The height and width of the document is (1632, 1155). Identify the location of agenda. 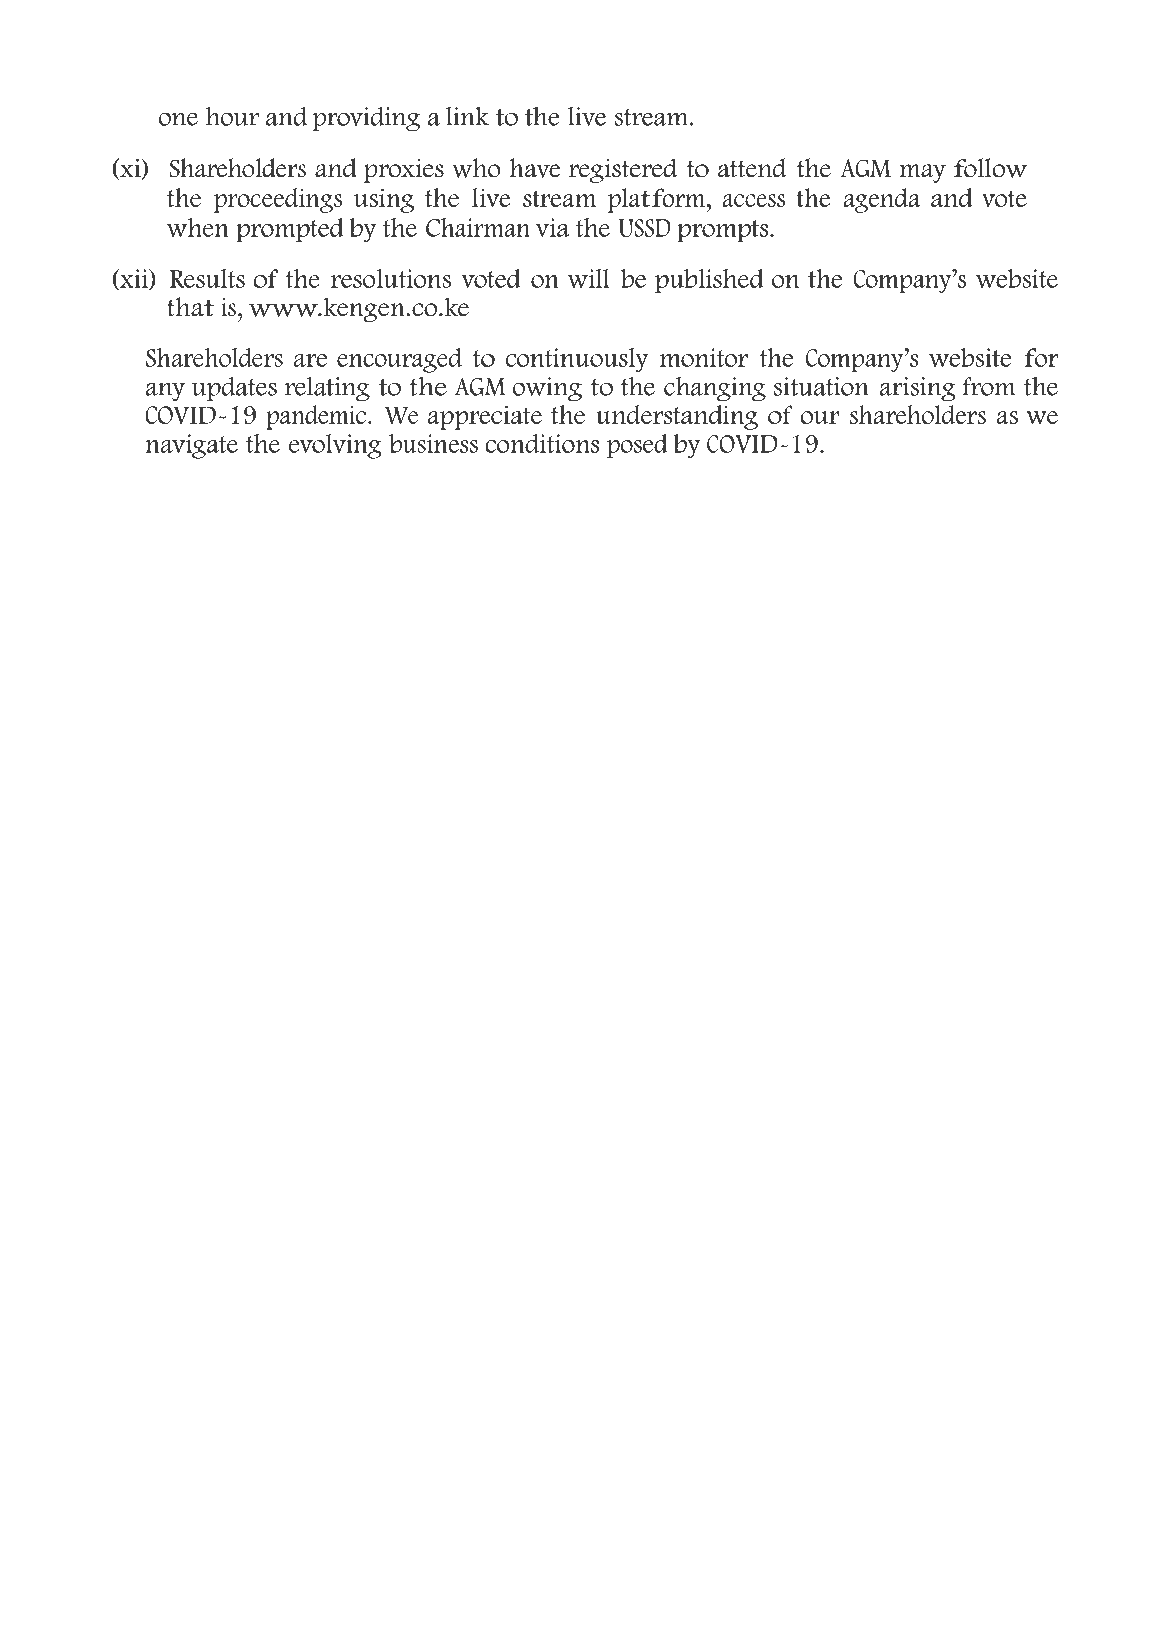
(881, 200).
